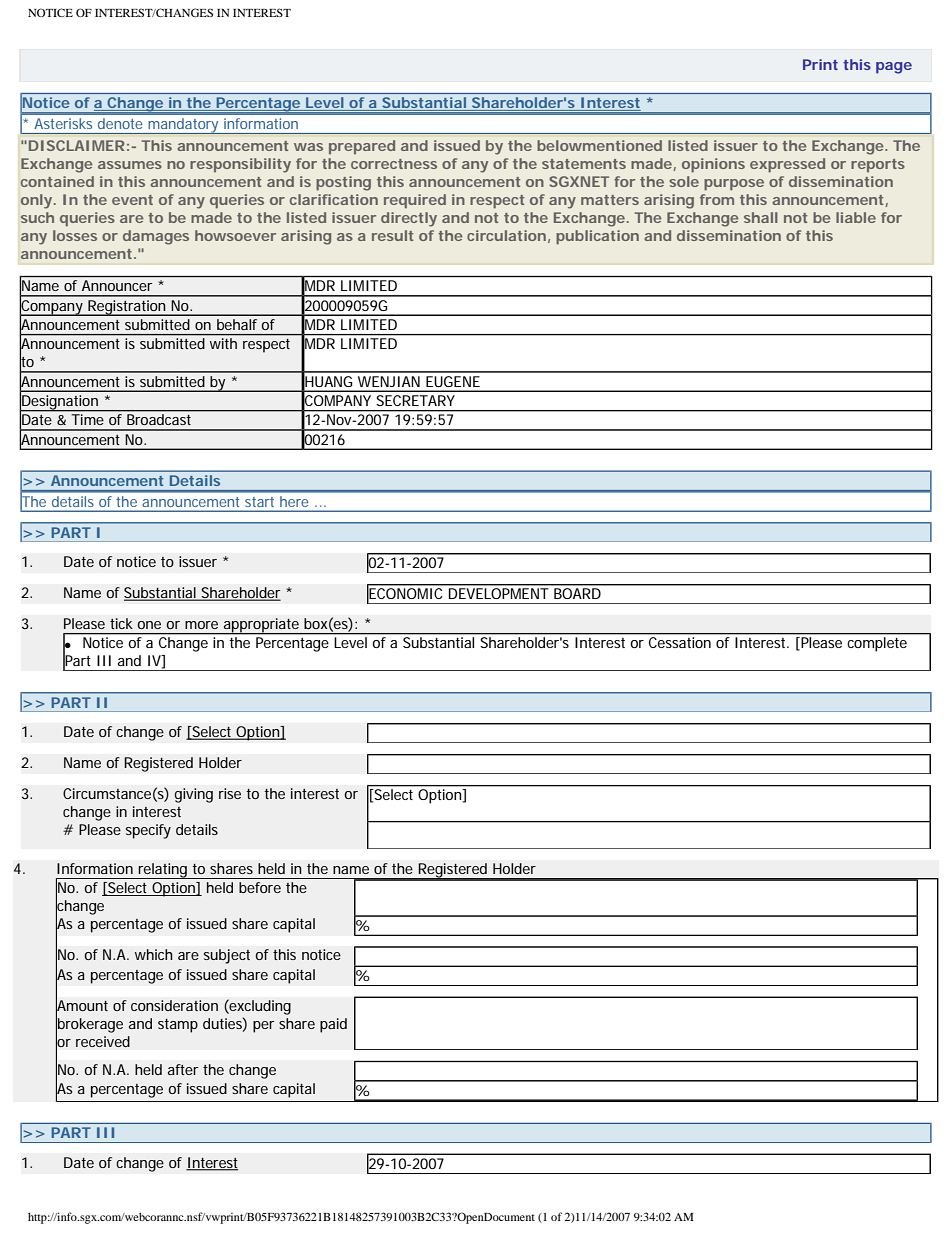  What do you see at coordinates (333, 1025) in the screenshot?
I see `paid` at bounding box center [333, 1025].
